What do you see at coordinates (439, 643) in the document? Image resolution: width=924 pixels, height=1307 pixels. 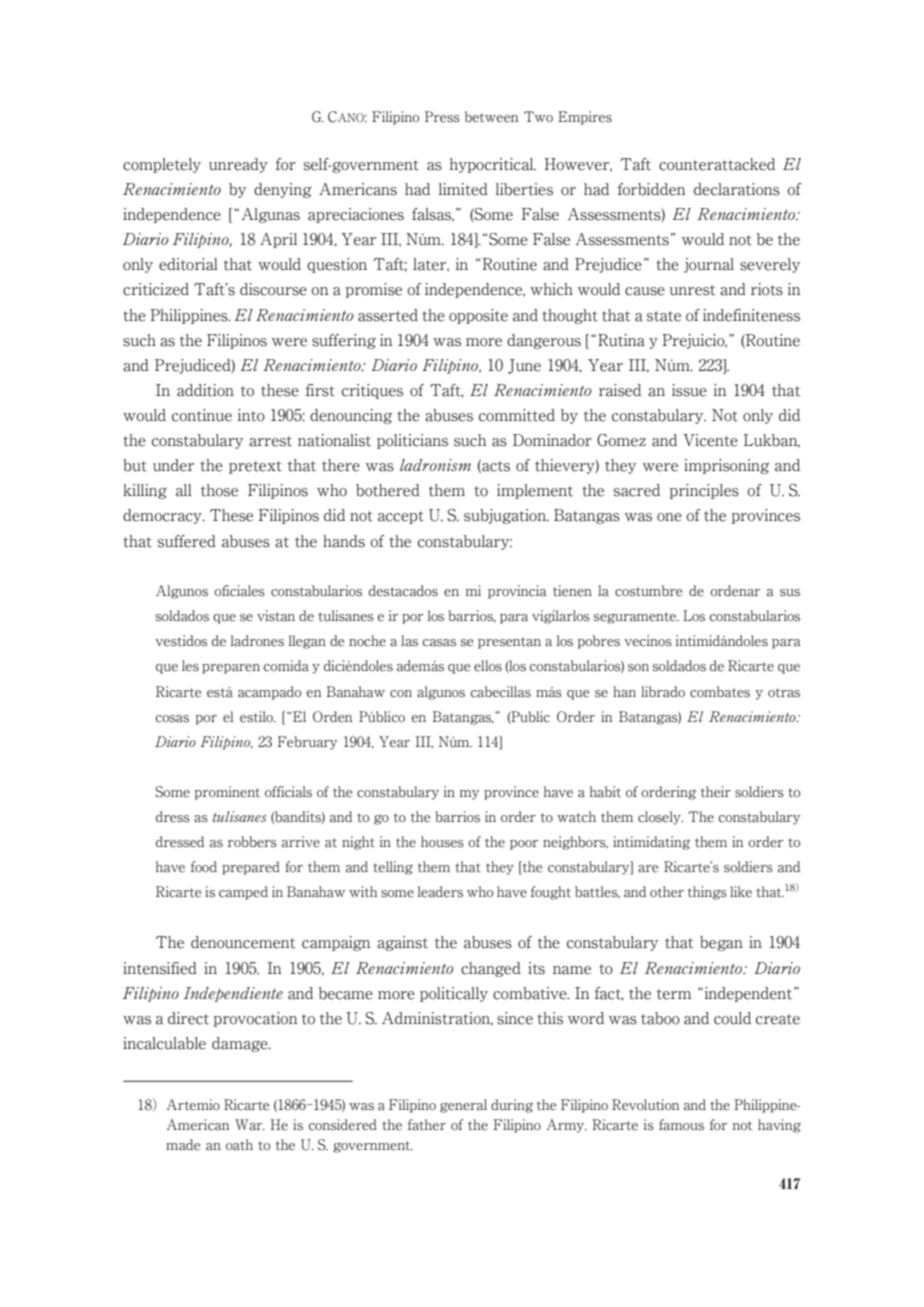 I see `casas` at bounding box center [439, 643].
